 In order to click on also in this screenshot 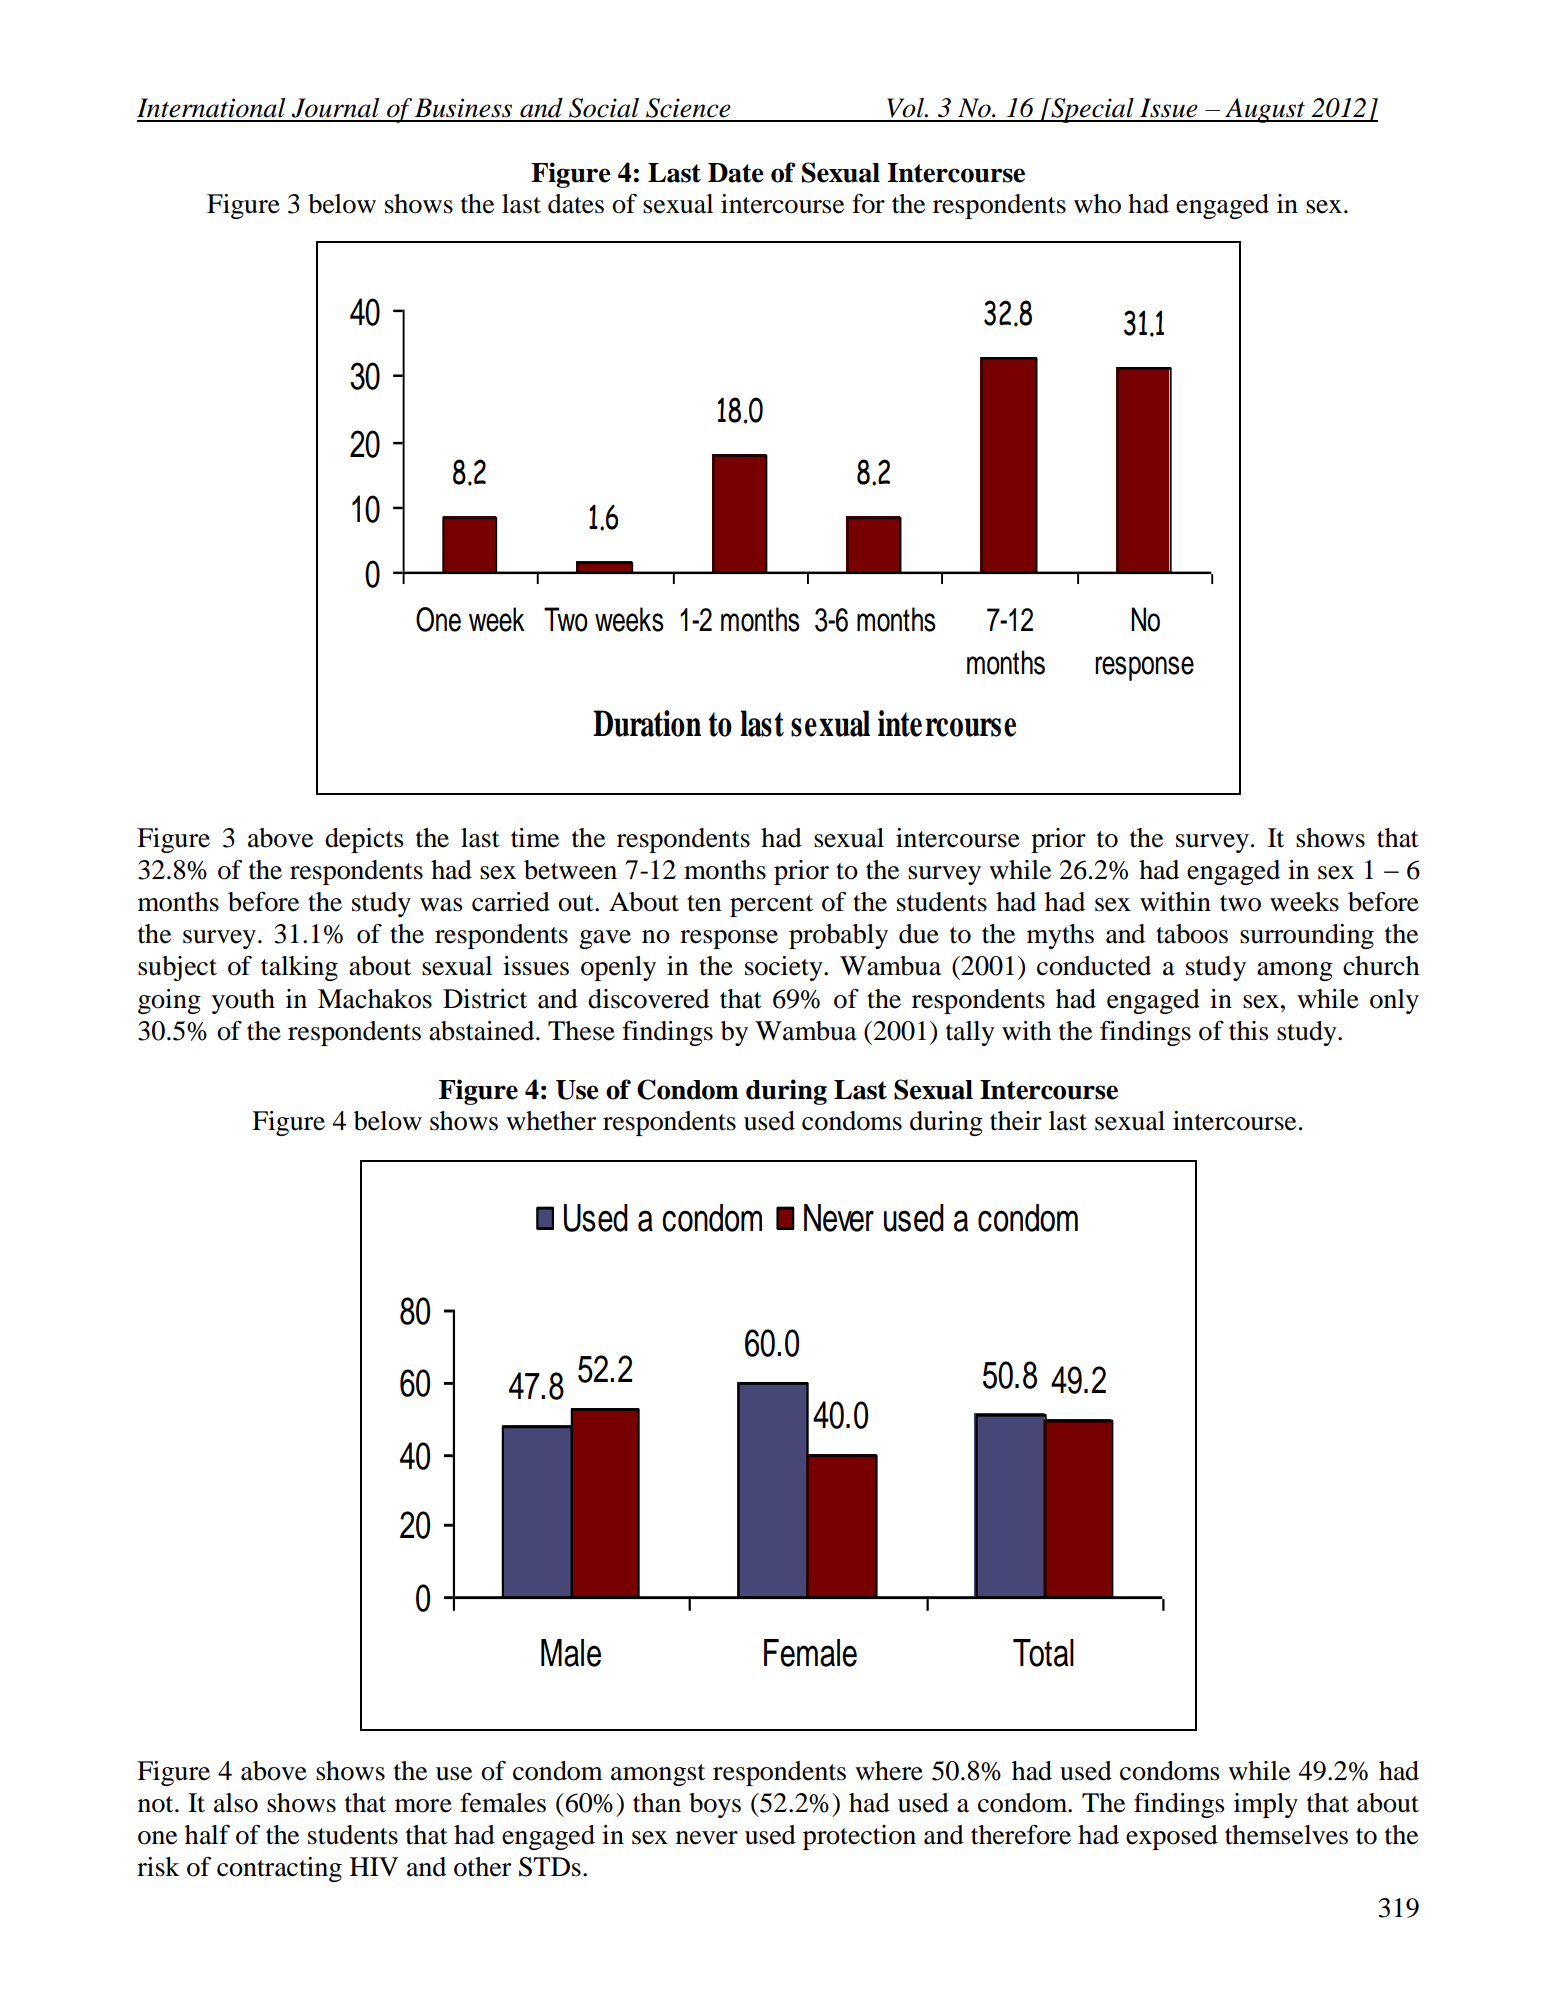, I will do `click(236, 1803)`.
